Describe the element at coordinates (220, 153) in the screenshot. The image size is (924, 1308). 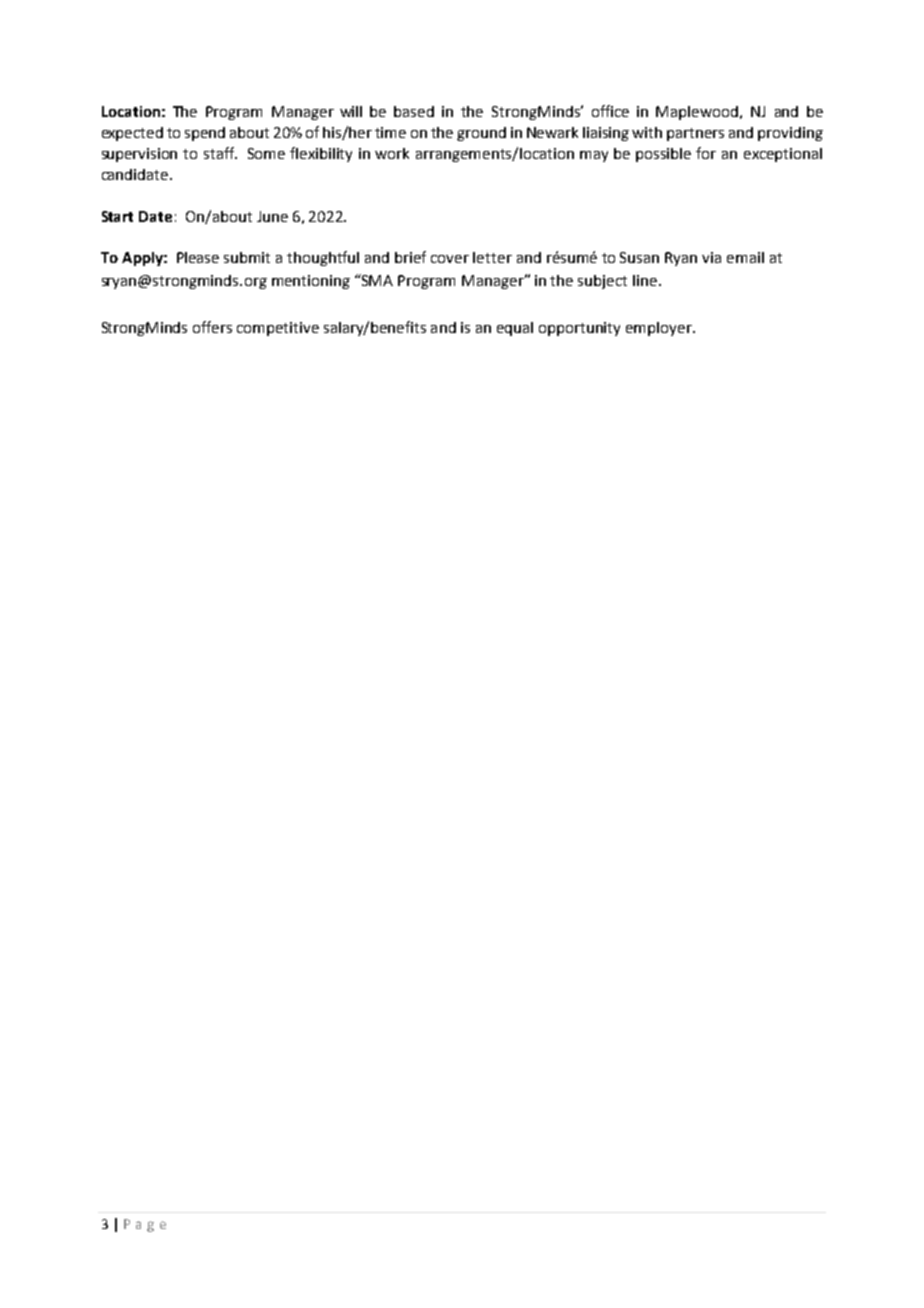
I see `staff` at that location.
